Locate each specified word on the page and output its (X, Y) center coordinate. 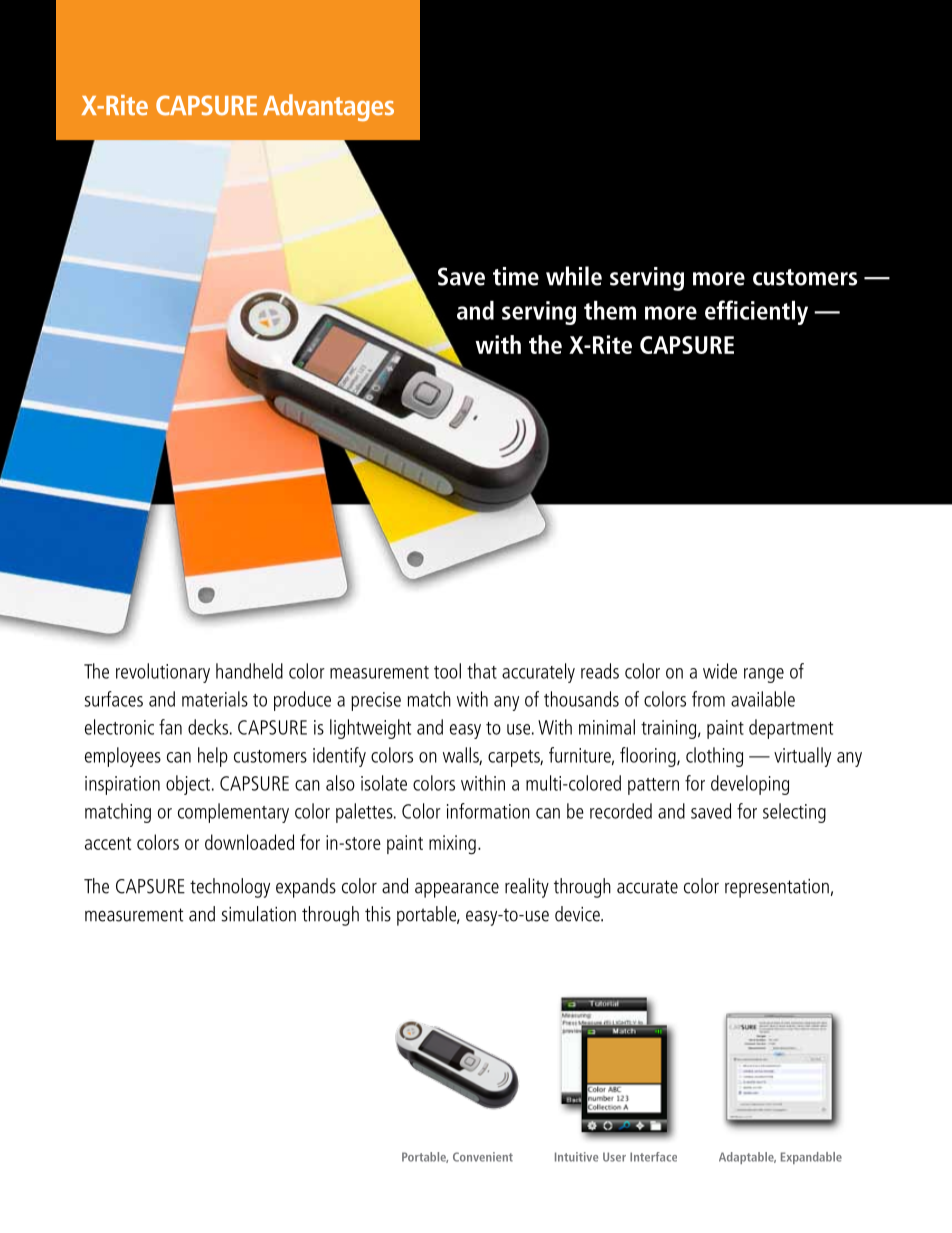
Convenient (483, 1157)
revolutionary (163, 673)
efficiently (756, 312)
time (516, 276)
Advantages (328, 108)
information (488, 811)
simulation (258, 914)
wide (720, 671)
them (610, 310)
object (188, 785)
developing (750, 785)
